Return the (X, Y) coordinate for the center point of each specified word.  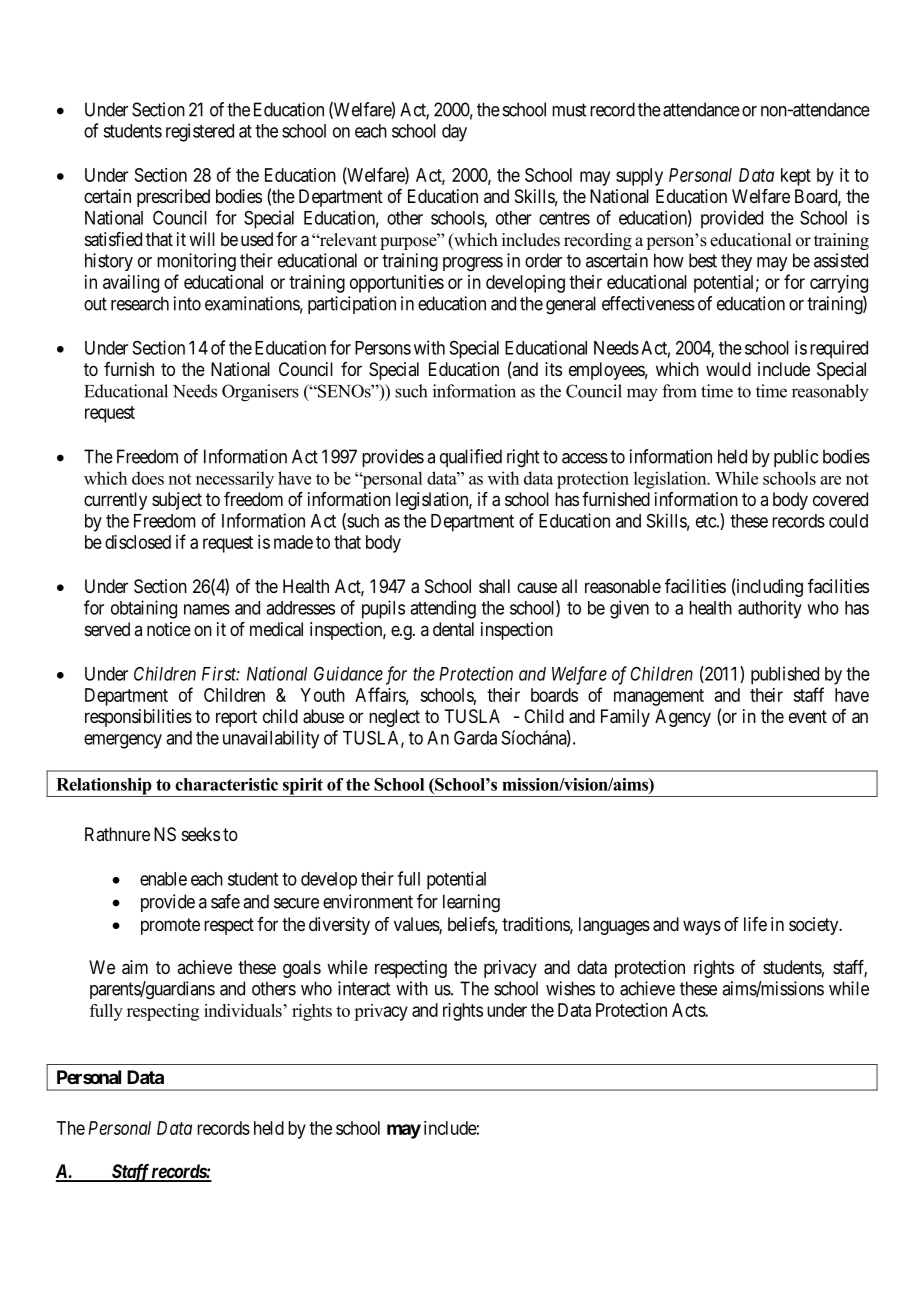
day (454, 133)
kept (796, 177)
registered (200, 132)
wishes (570, 988)
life (755, 924)
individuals (243, 1010)
